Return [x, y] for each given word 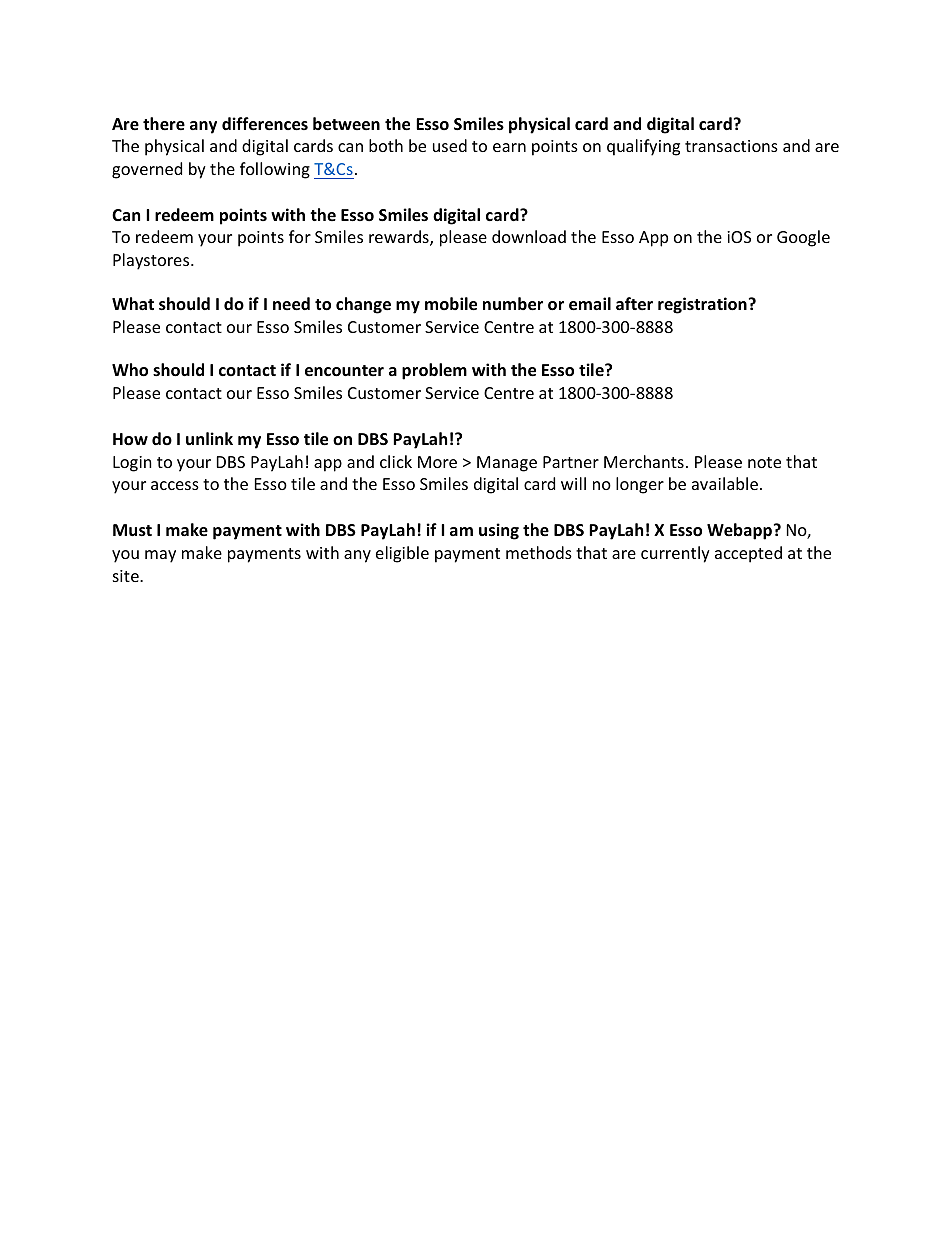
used [450, 145]
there [164, 124]
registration [702, 305]
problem [434, 371]
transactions [731, 146]
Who [130, 370]
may [160, 556]
